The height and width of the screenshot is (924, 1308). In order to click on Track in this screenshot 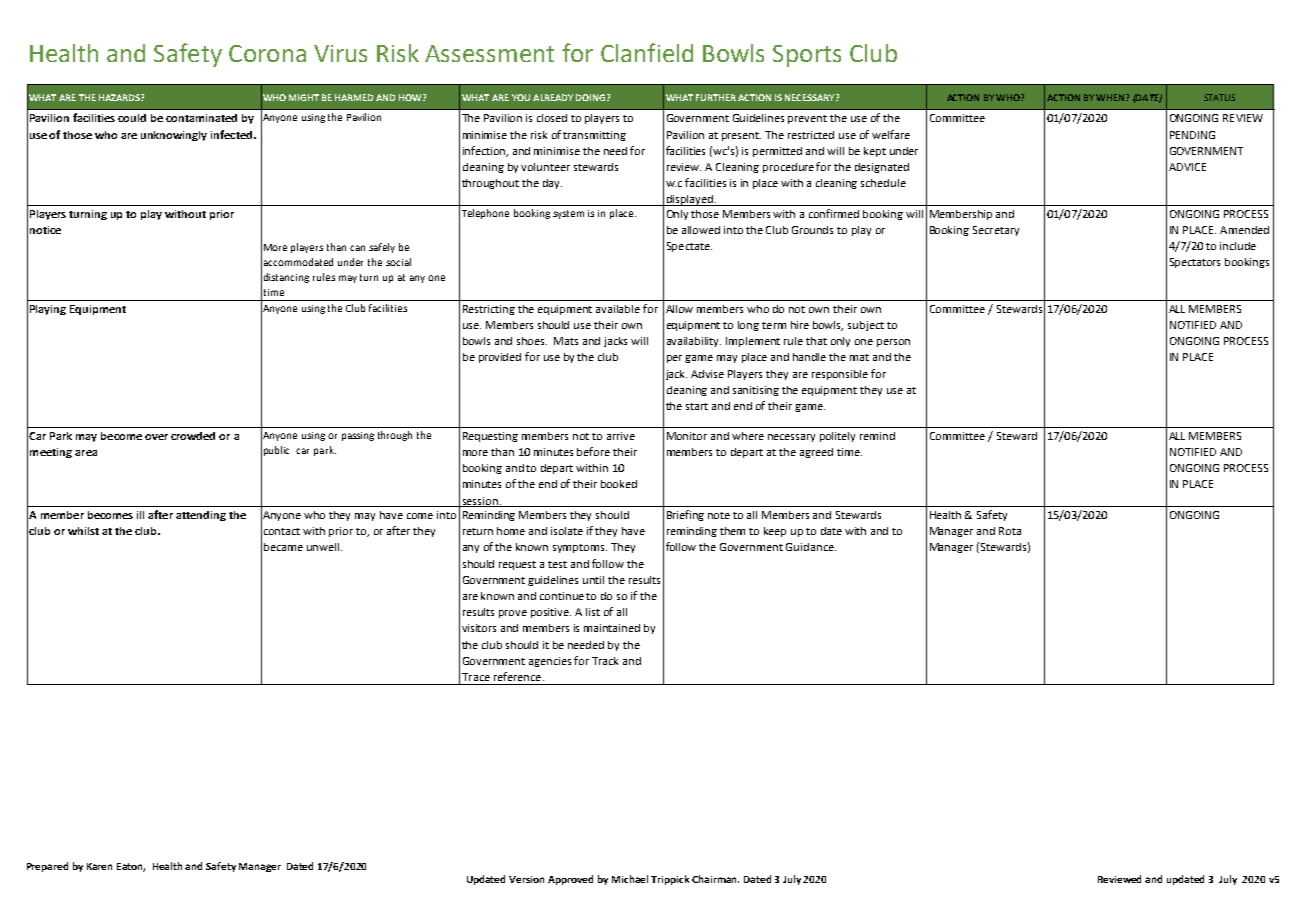, I will do `click(605, 661)`.
